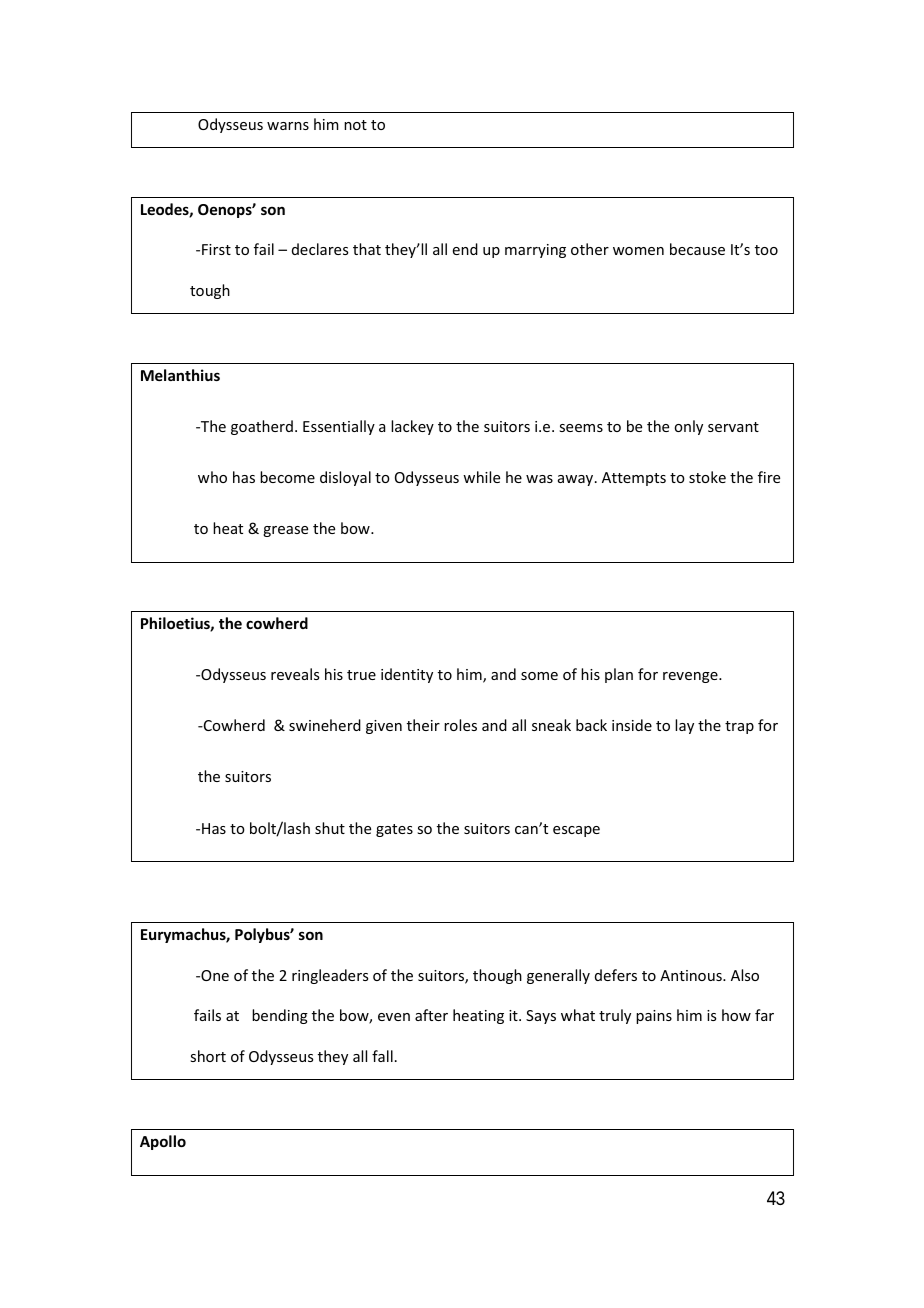 This page has height=1308, width=924. What do you see at coordinates (697, 249) in the page?
I see `because` at bounding box center [697, 249].
